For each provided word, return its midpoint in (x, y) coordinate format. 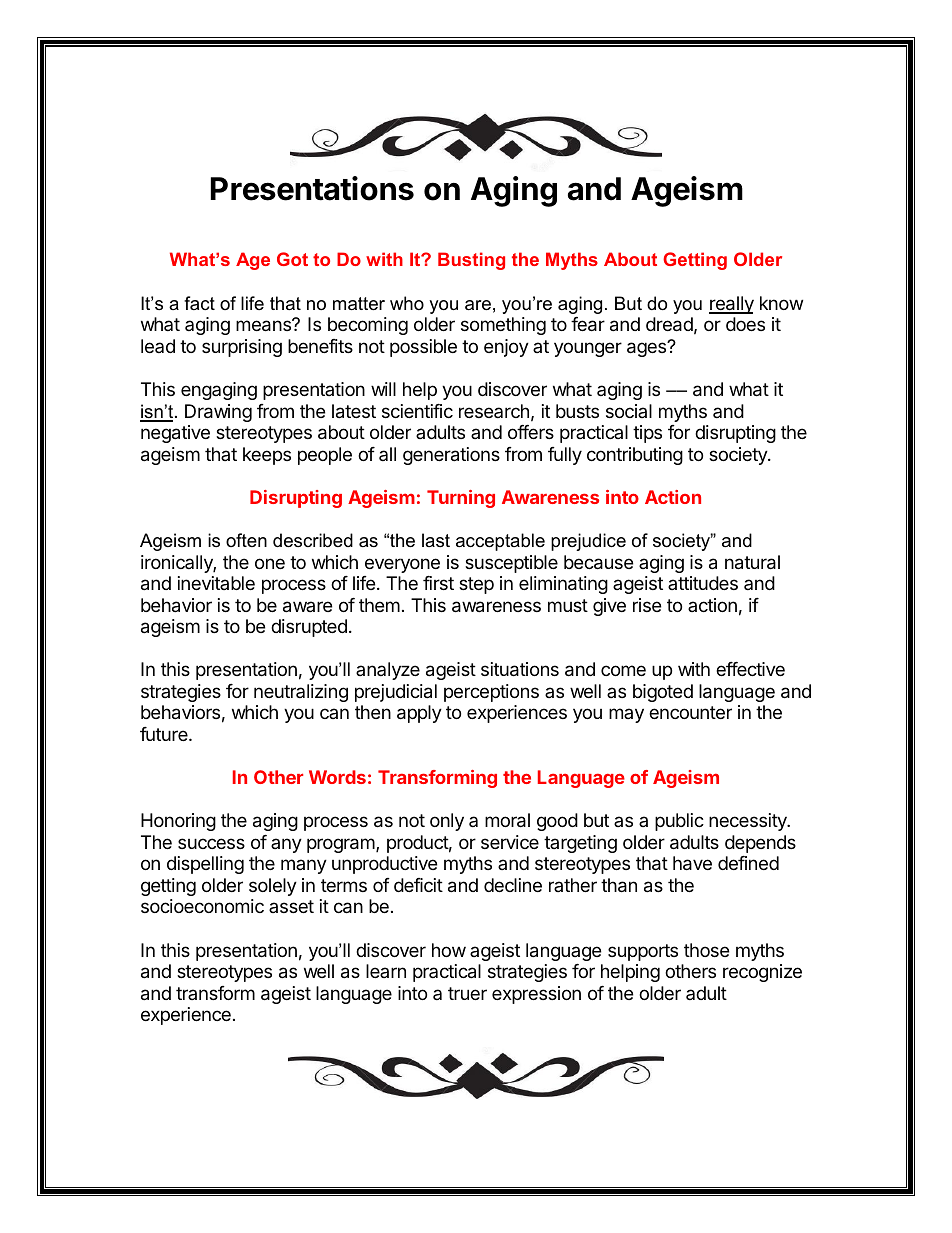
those (706, 950)
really (731, 305)
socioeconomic (202, 906)
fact (199, 303)
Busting (471, 261)
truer (467, 993)
